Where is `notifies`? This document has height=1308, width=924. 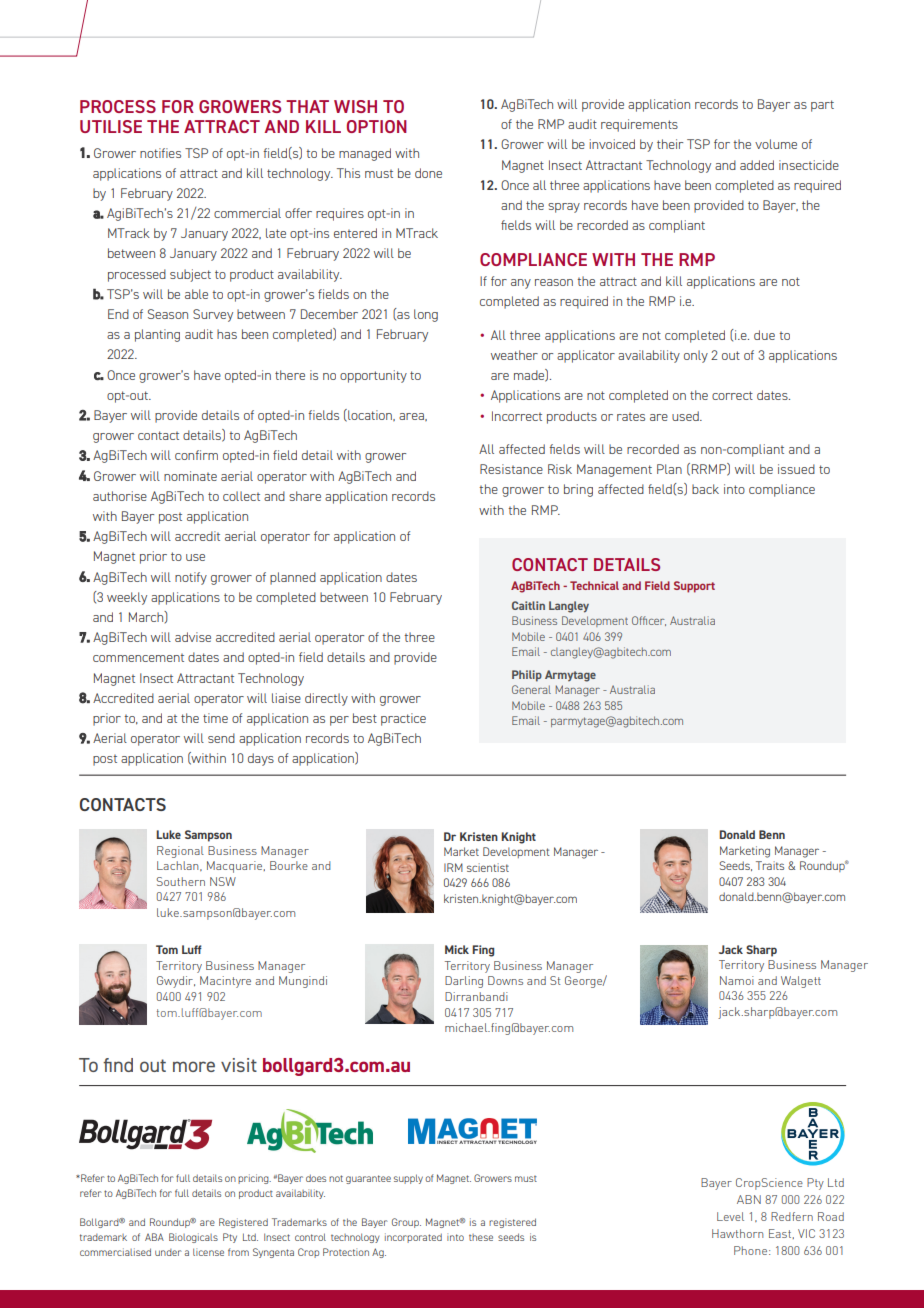
notifies is located at coordinates (160, 153).
